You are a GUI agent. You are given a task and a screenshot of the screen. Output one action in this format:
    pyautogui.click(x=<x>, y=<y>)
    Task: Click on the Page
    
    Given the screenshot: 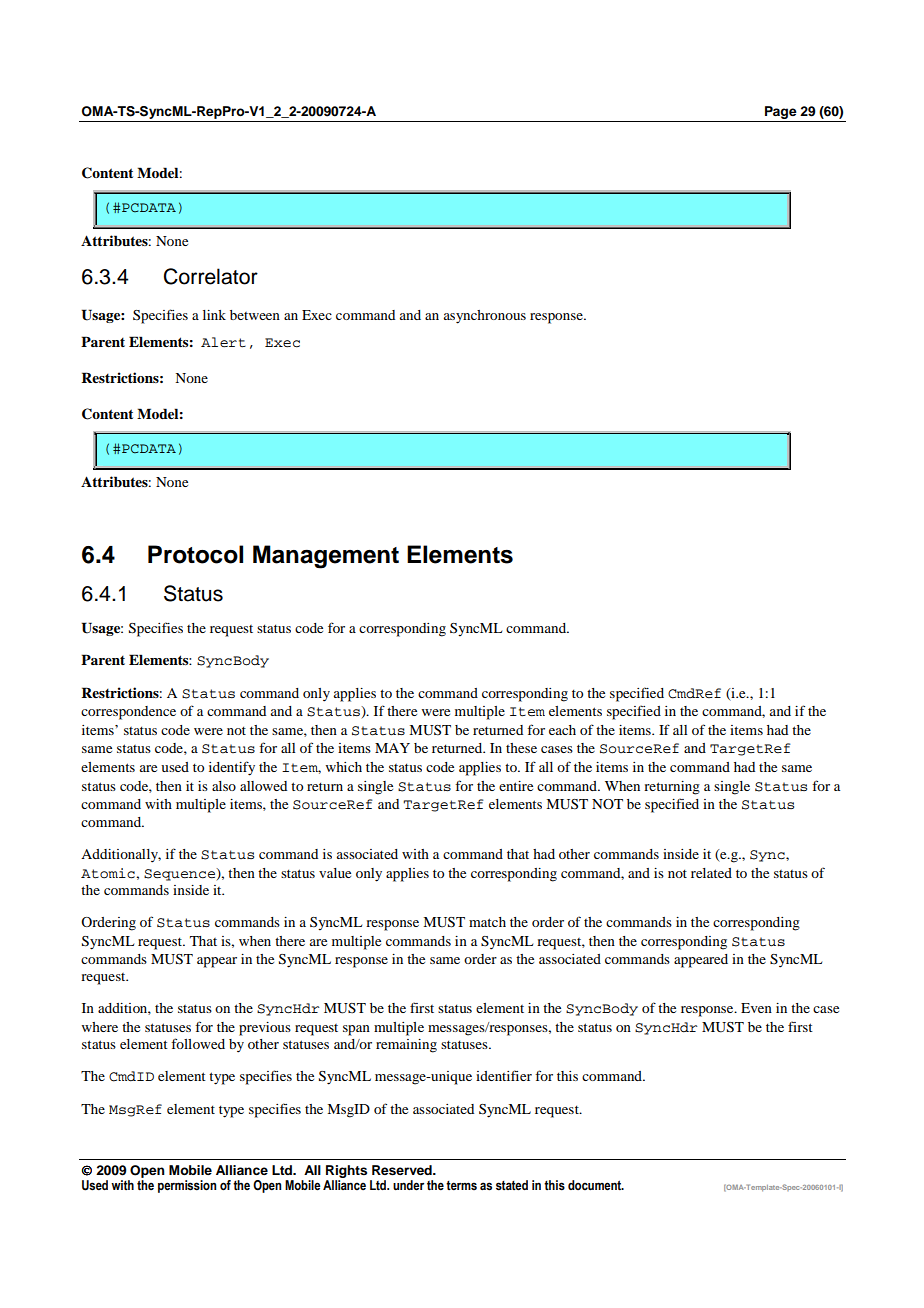 What is the action you would take?
    pyautogui.click(x=781, y=112)
